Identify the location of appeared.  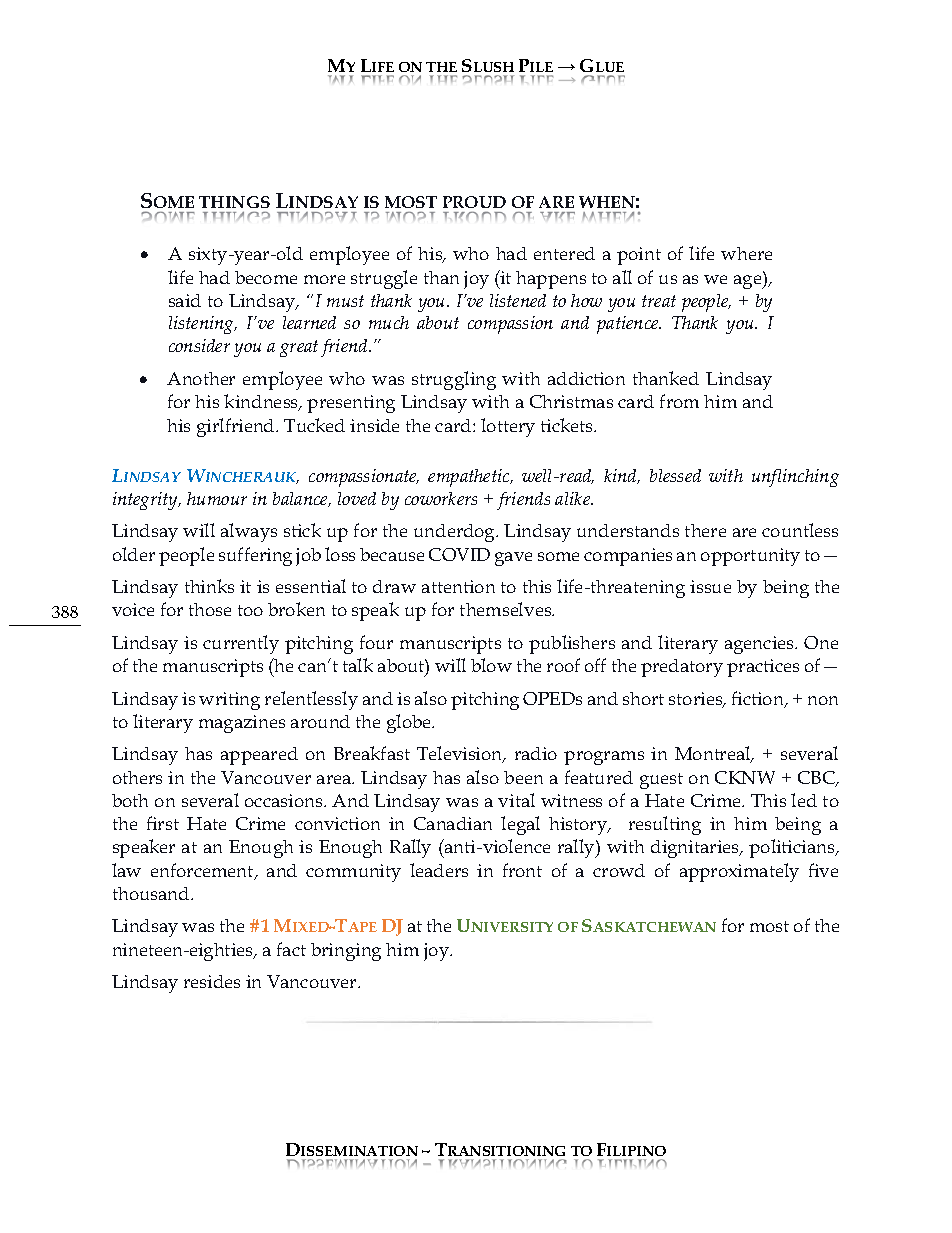
(259, 756).
